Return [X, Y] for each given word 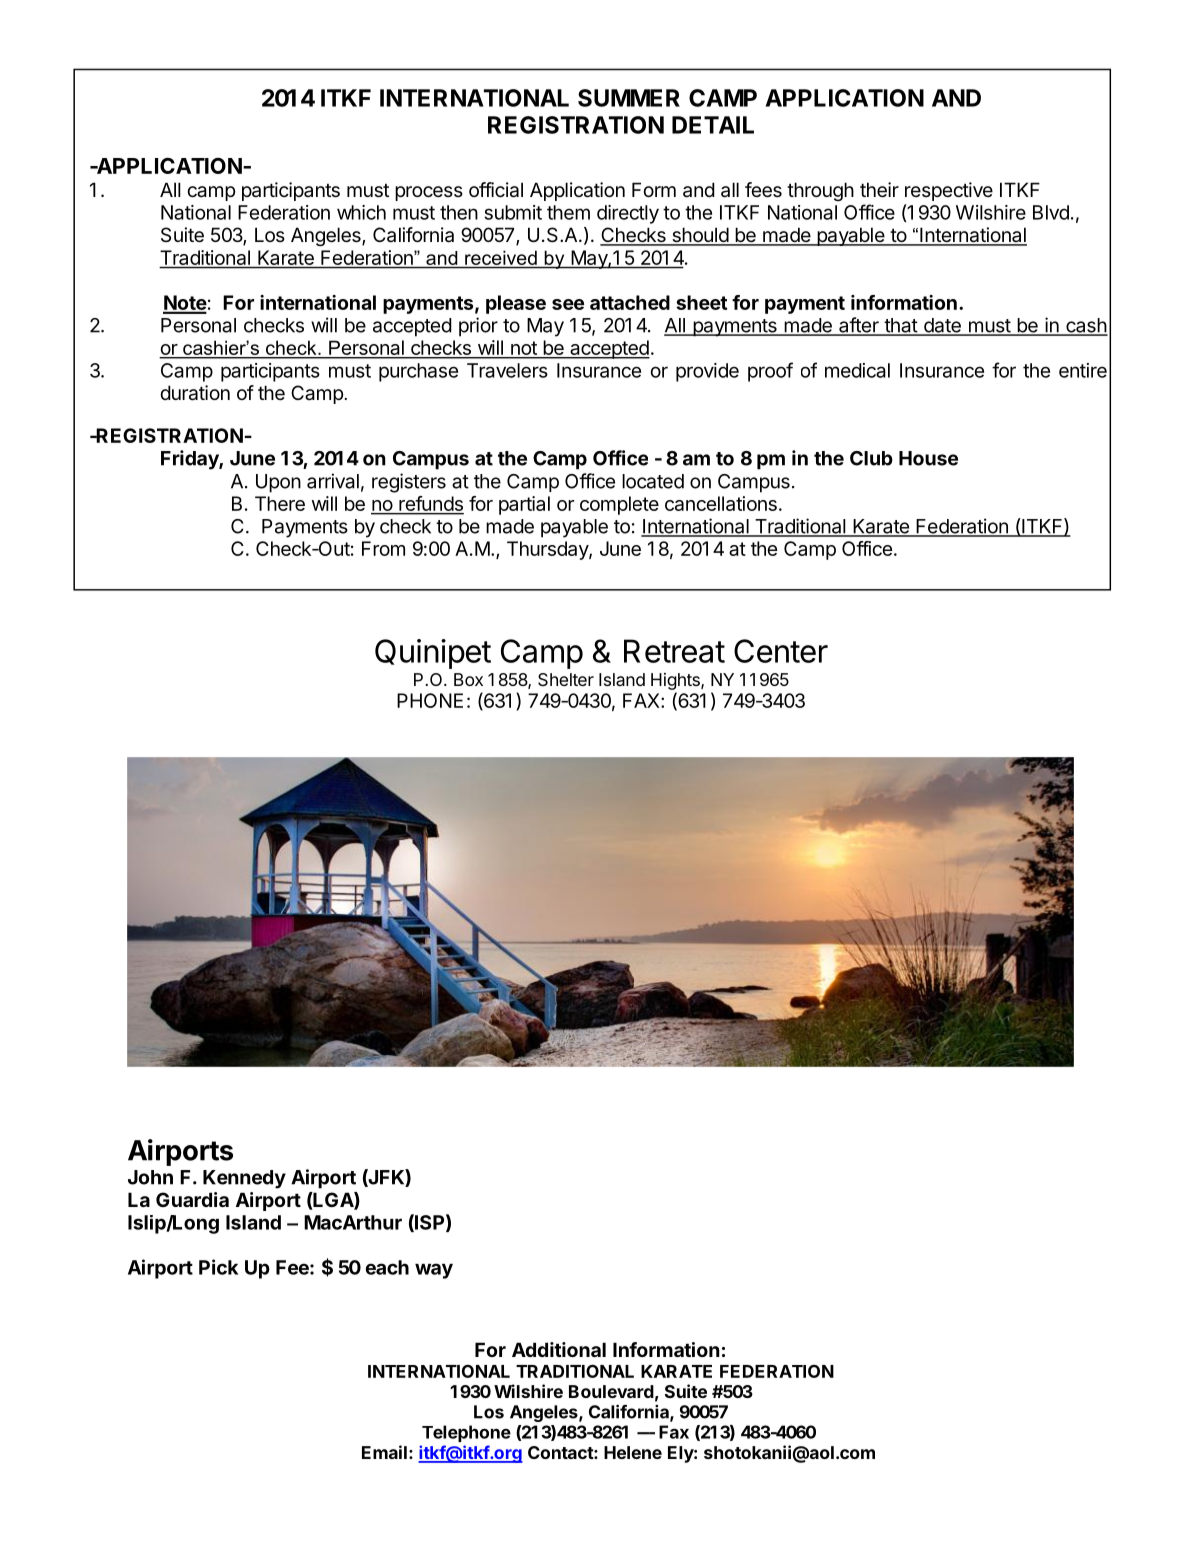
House [928, 458]
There [280, 503]
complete [619, 505]
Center [781, 651]
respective [949, 191]
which [361, 212]
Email [384, 1452]
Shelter [566, 679]
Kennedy [244, 1179]
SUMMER [629, 98]
